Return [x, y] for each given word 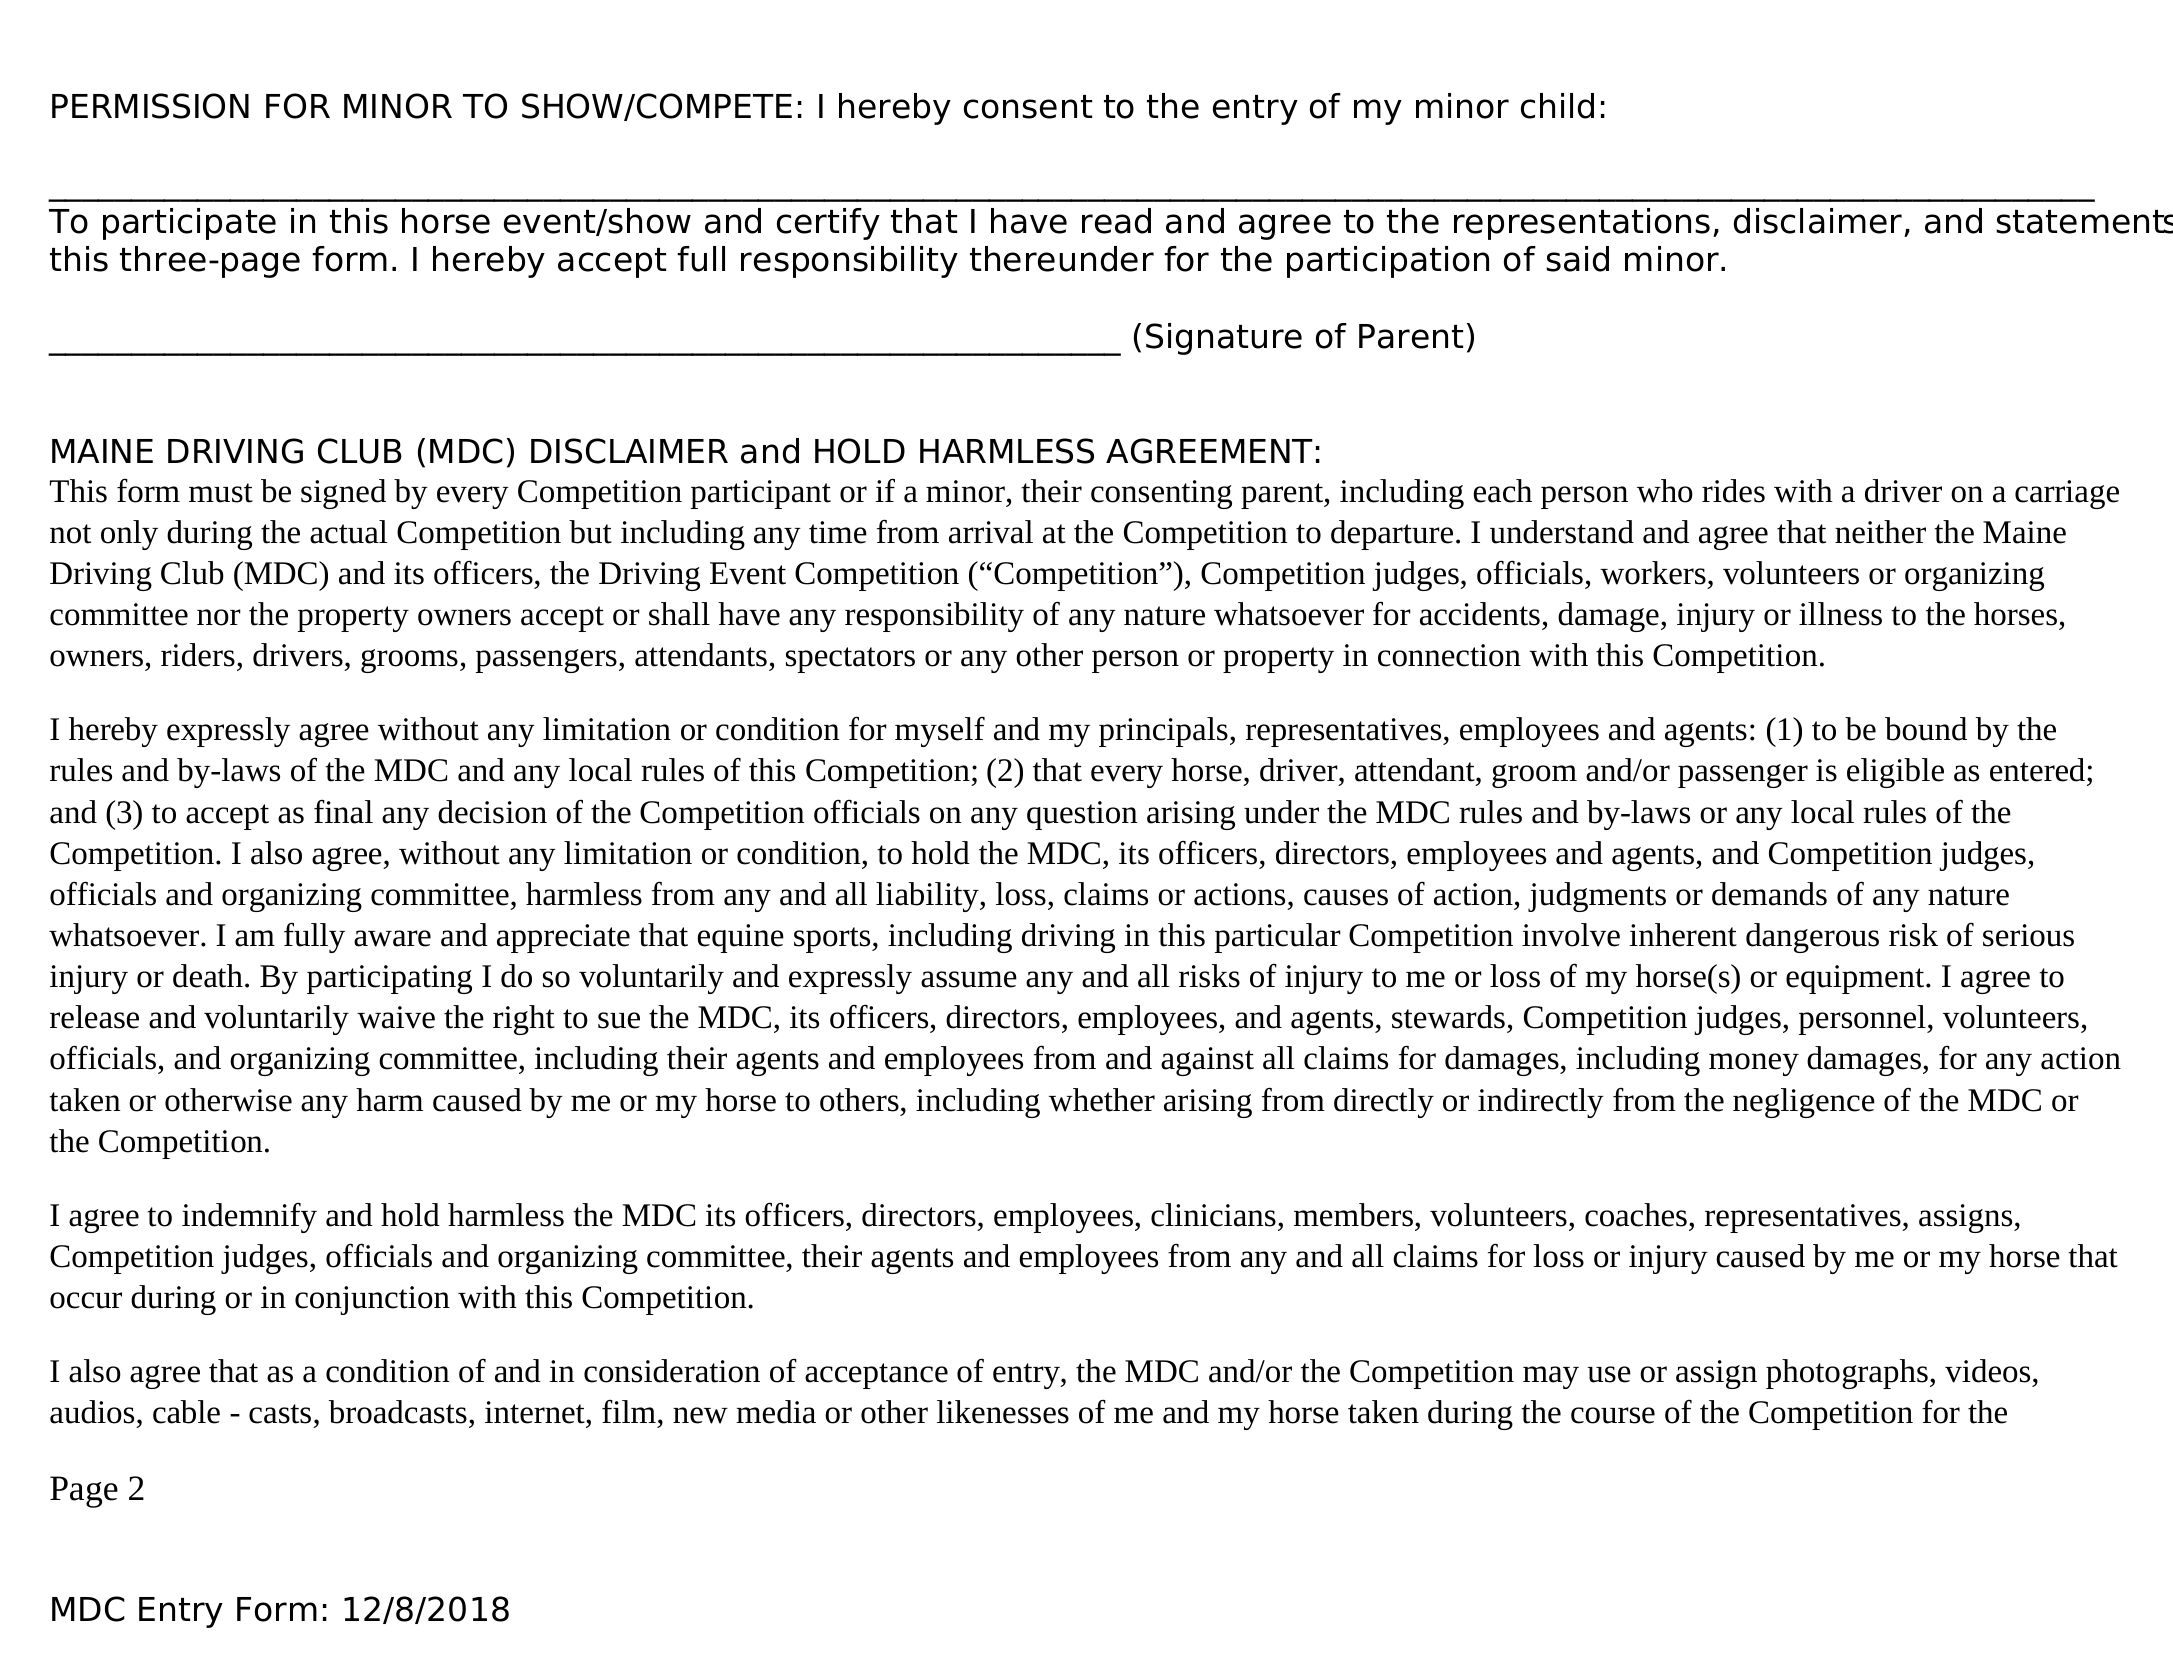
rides [1733, 491]
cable [186, 1412]
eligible [1895, 773]
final [343, 812]
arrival [991, 532]
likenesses [1003, 1412]
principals [1163, 732]
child [1557, 106]
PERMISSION [150, 106]
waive [396, 1017]
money [1754, 1064]
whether [1102, 1100]
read [1116, 221]
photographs [1847, 1374]
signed [343, 494]
